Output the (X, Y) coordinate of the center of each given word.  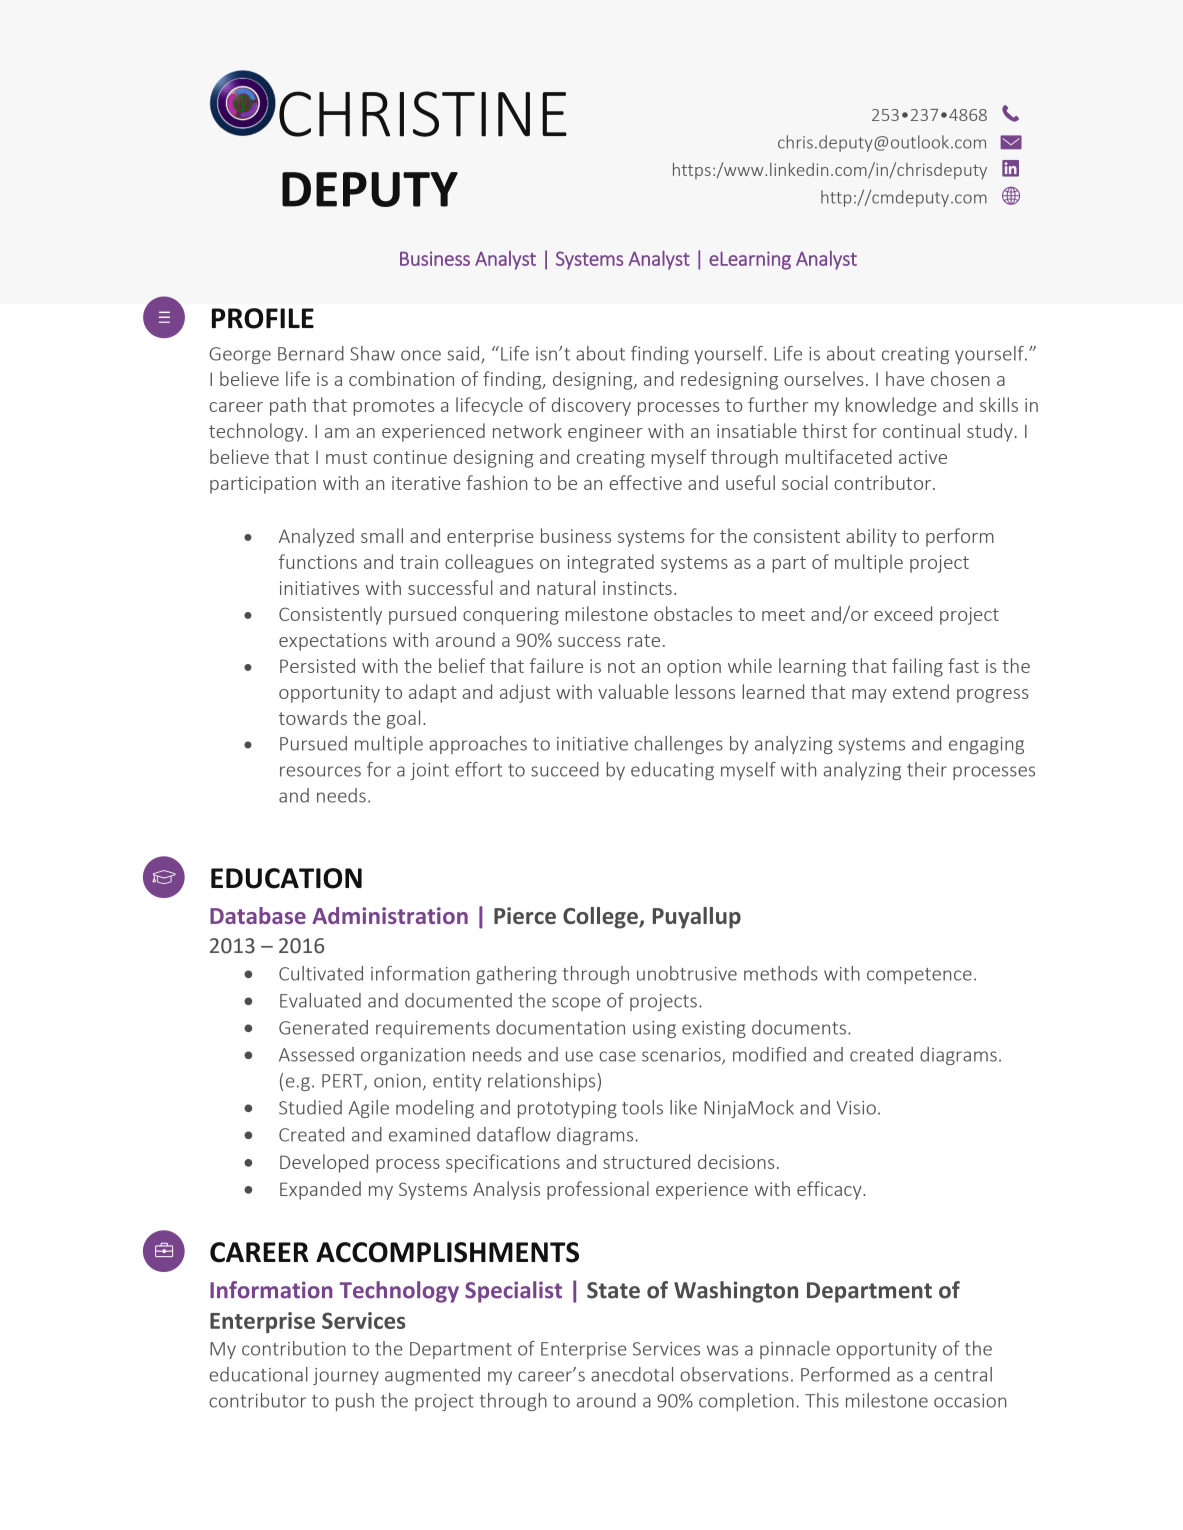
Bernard (311, 353)
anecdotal (632, 1374)
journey (346, 1376)
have (905, 378)
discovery (591, 406)
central (963, 1374)
